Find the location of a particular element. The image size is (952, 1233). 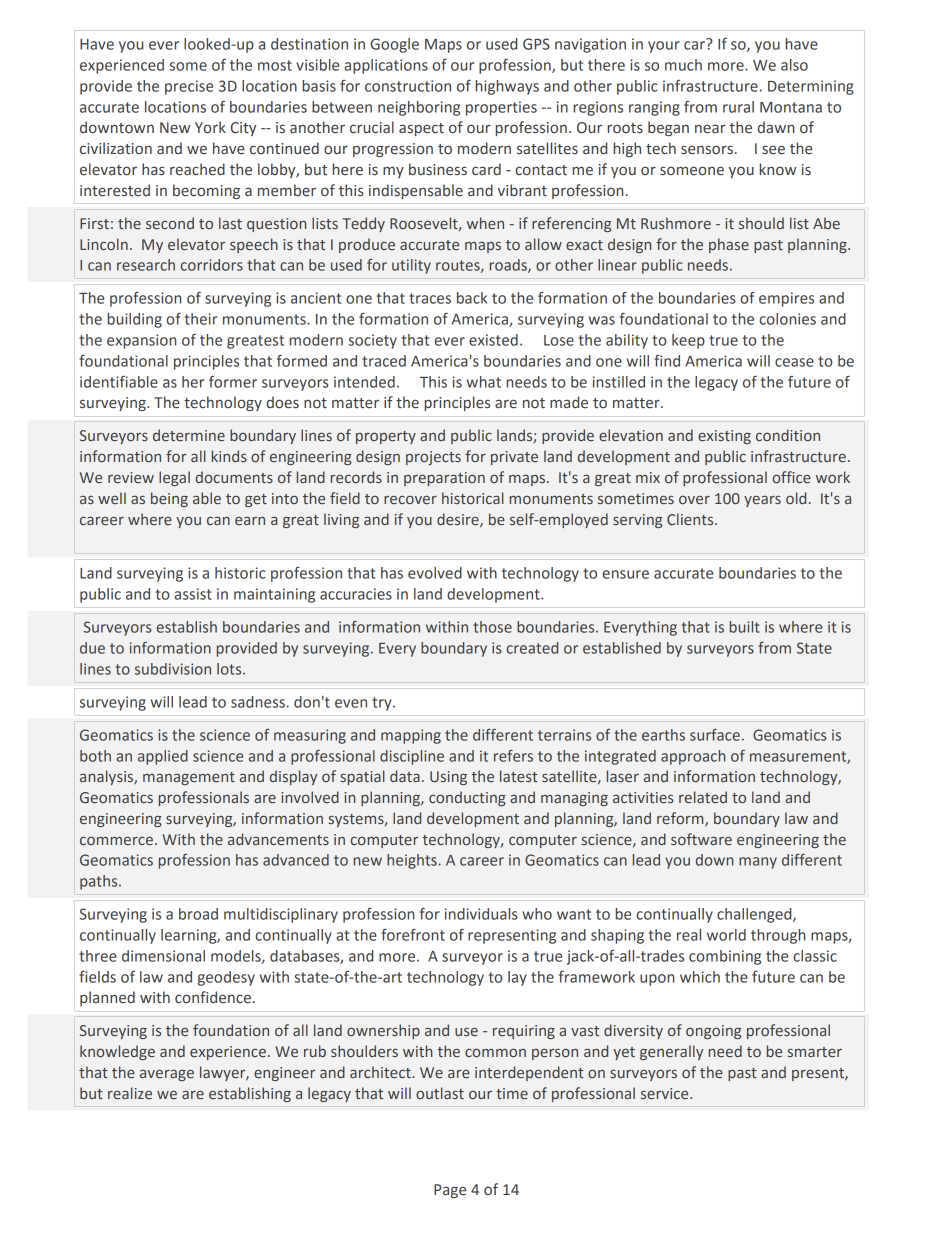

rural is located at coordinates (738, 107).
